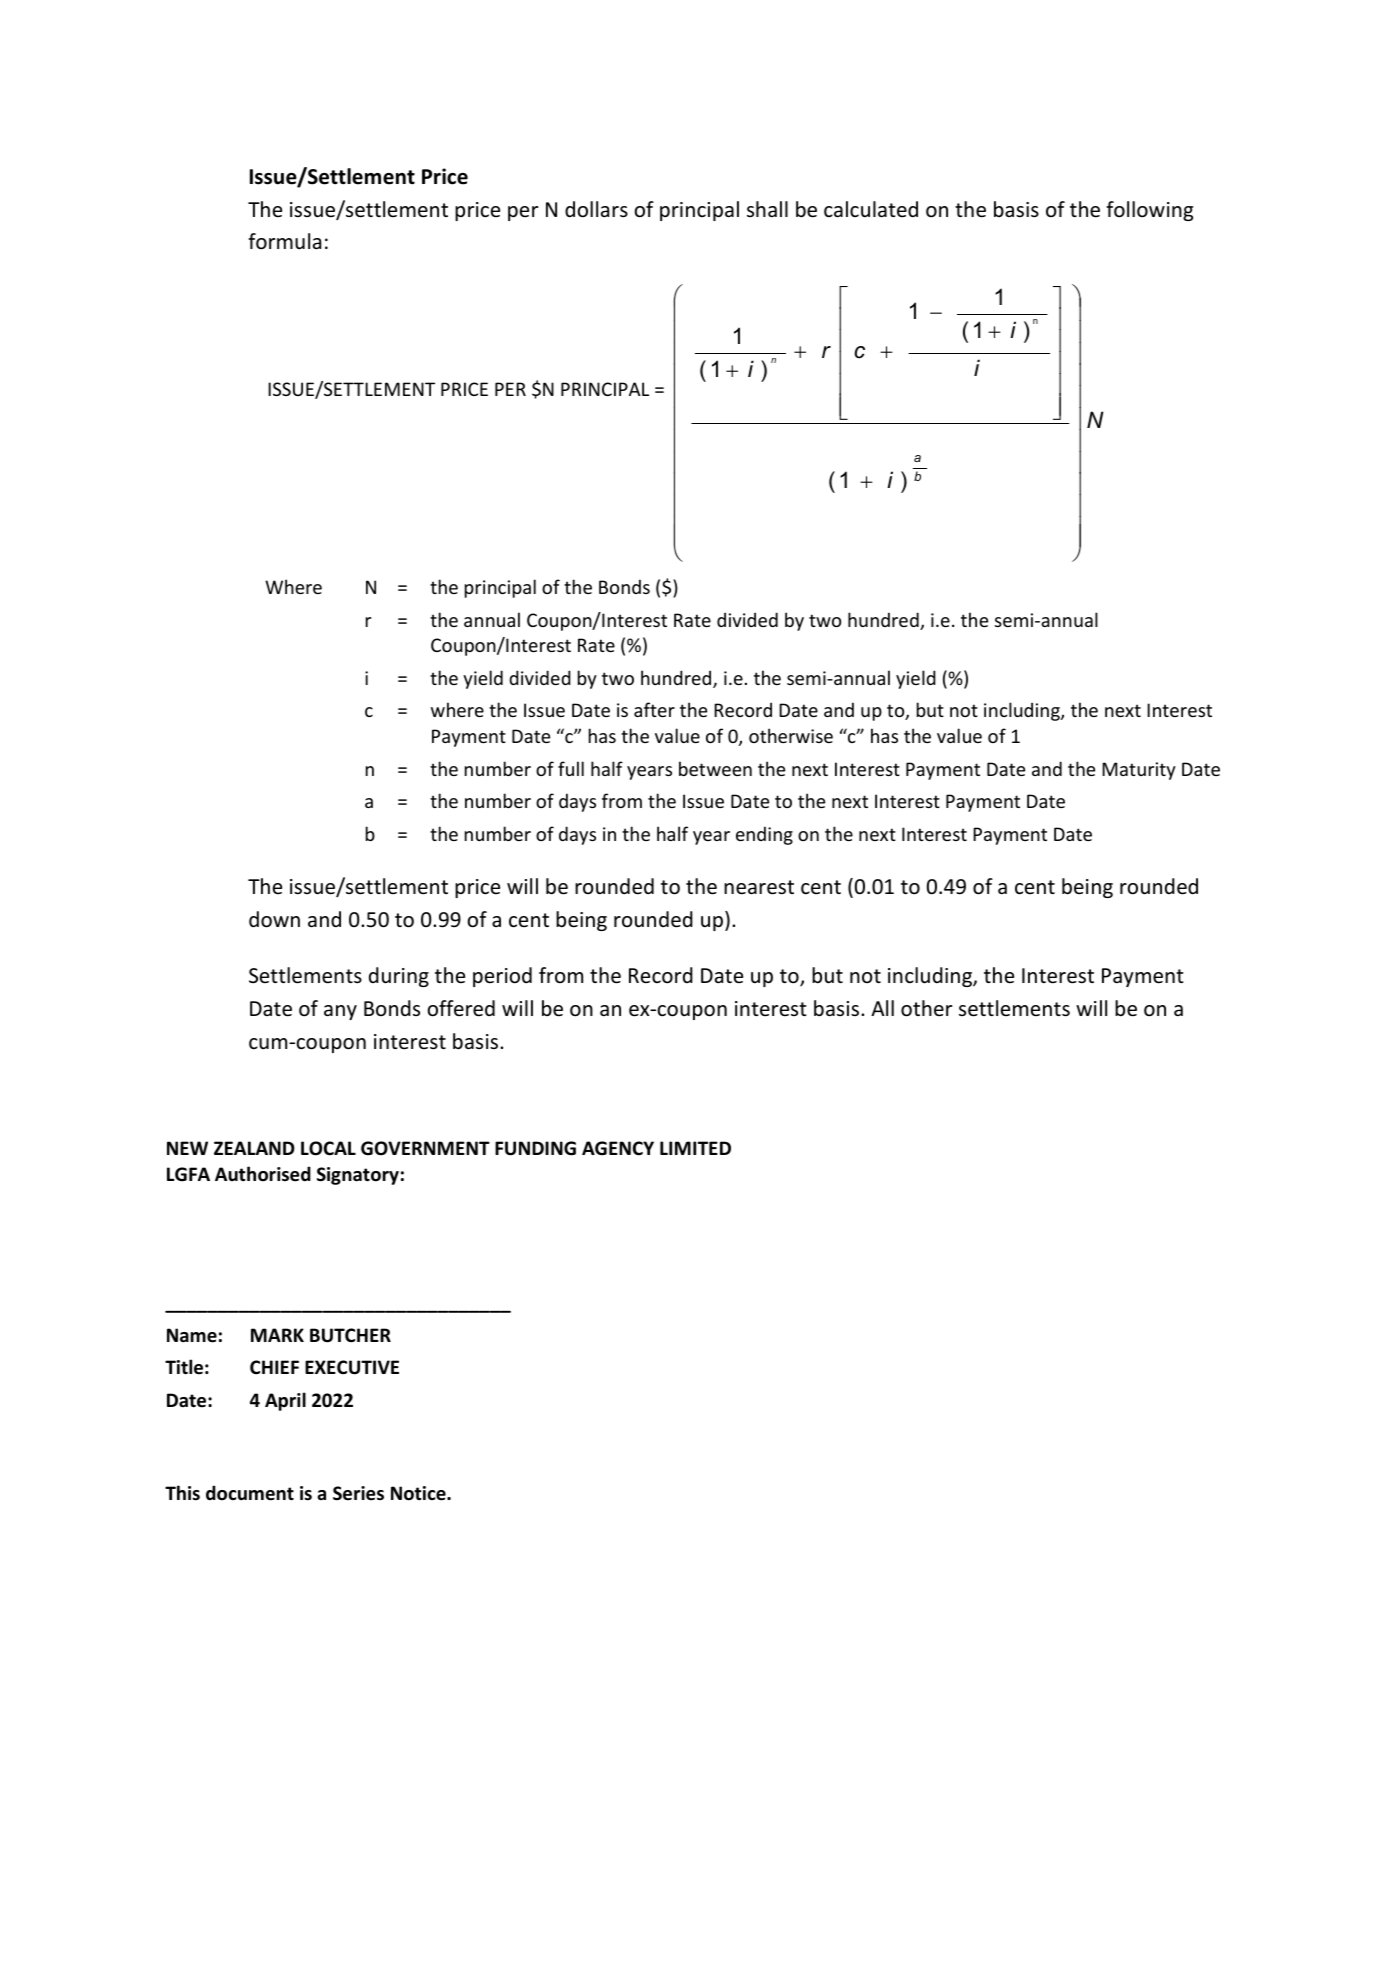 The width and height of the screenshot is (1390, 1966). What do you see at coordinates (1139, 771) in the screenshot?
I see `Maturity` at bounding box center [1139, 771].
